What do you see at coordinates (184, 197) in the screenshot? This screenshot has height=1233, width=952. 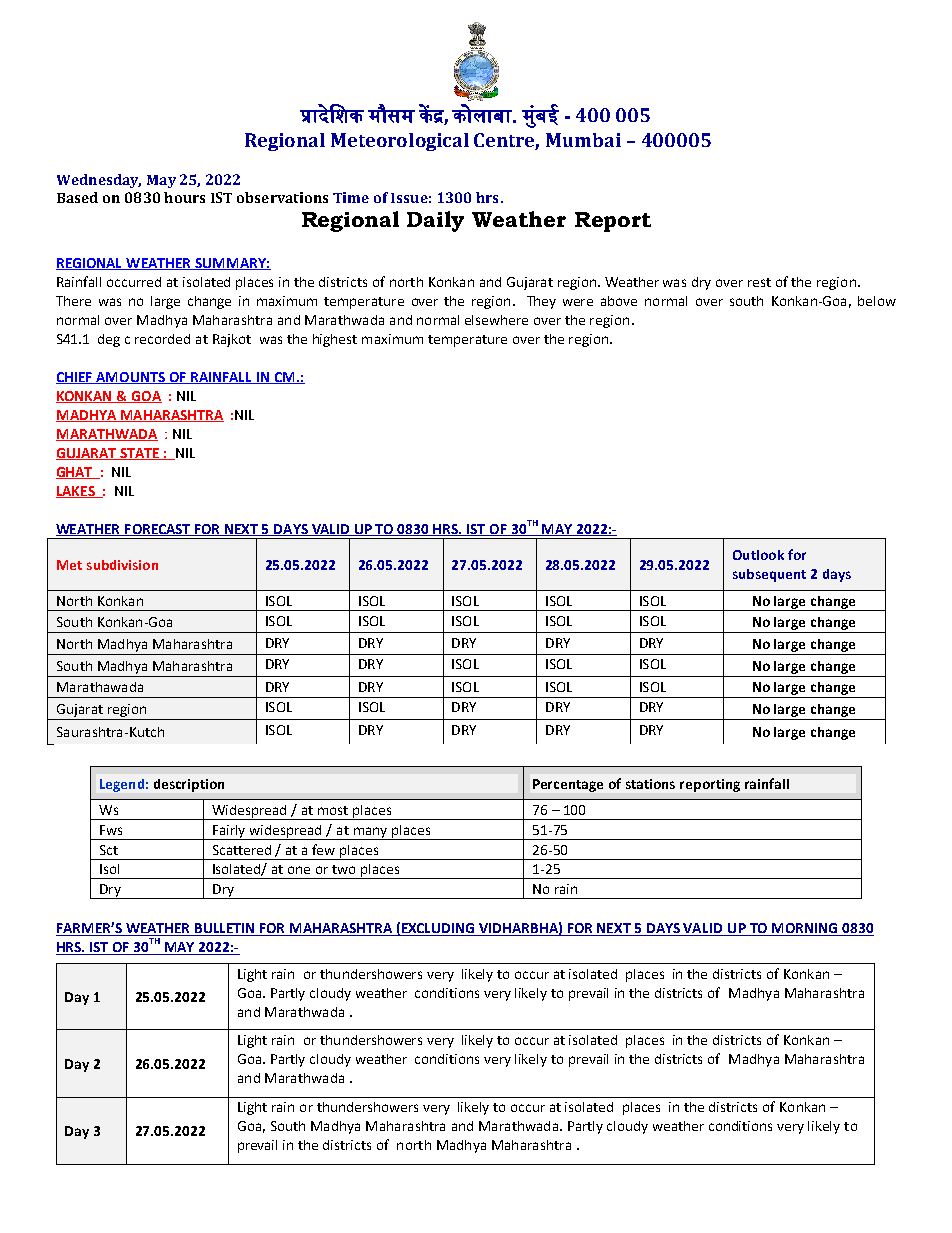 I see `hours` at bounding box center [184, 197].
